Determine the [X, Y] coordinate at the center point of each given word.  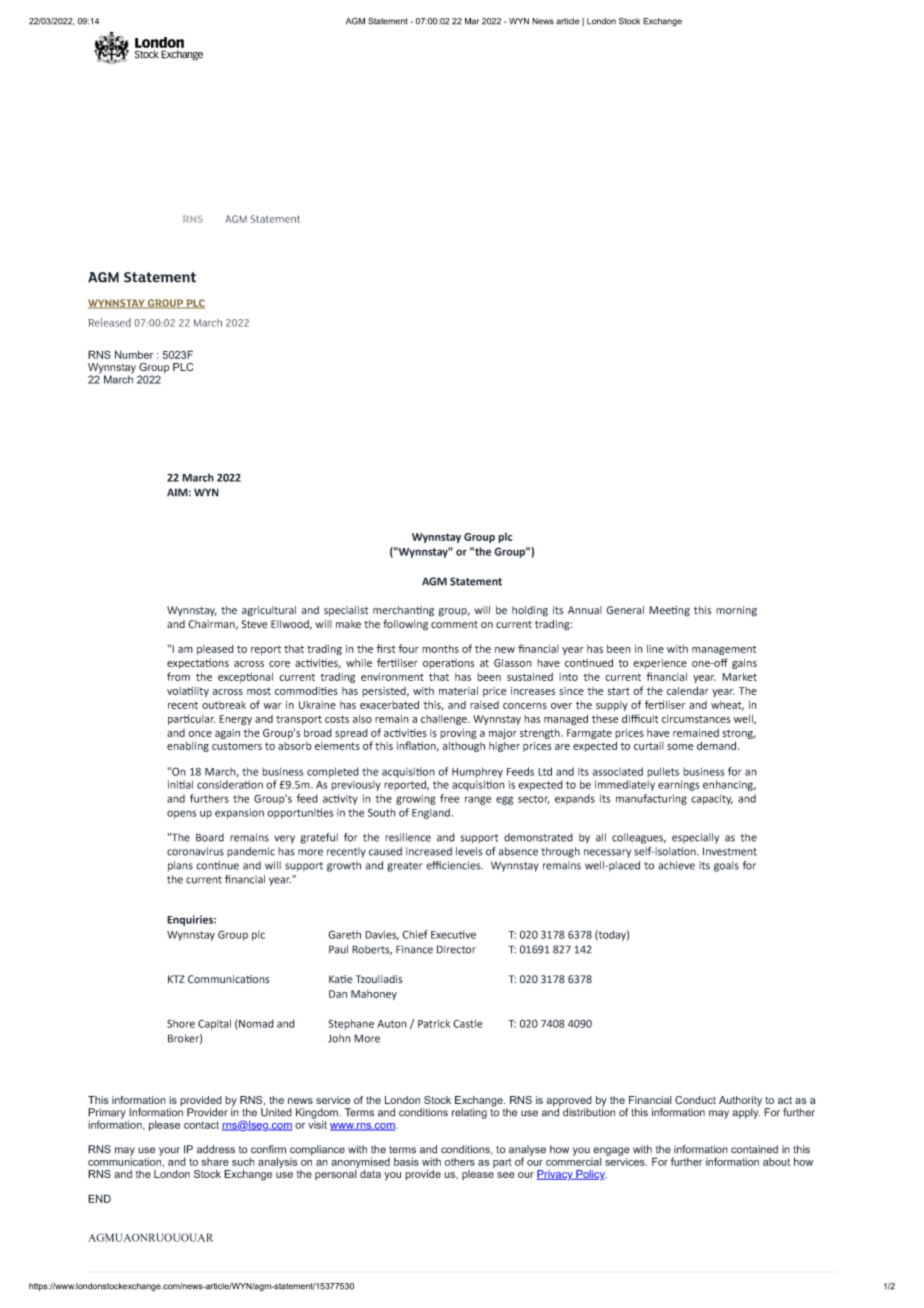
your [169, 1151]
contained [754, 1149]
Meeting [669, 611]
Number [134, 354]
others [460, 1162]
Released [109, 322]
